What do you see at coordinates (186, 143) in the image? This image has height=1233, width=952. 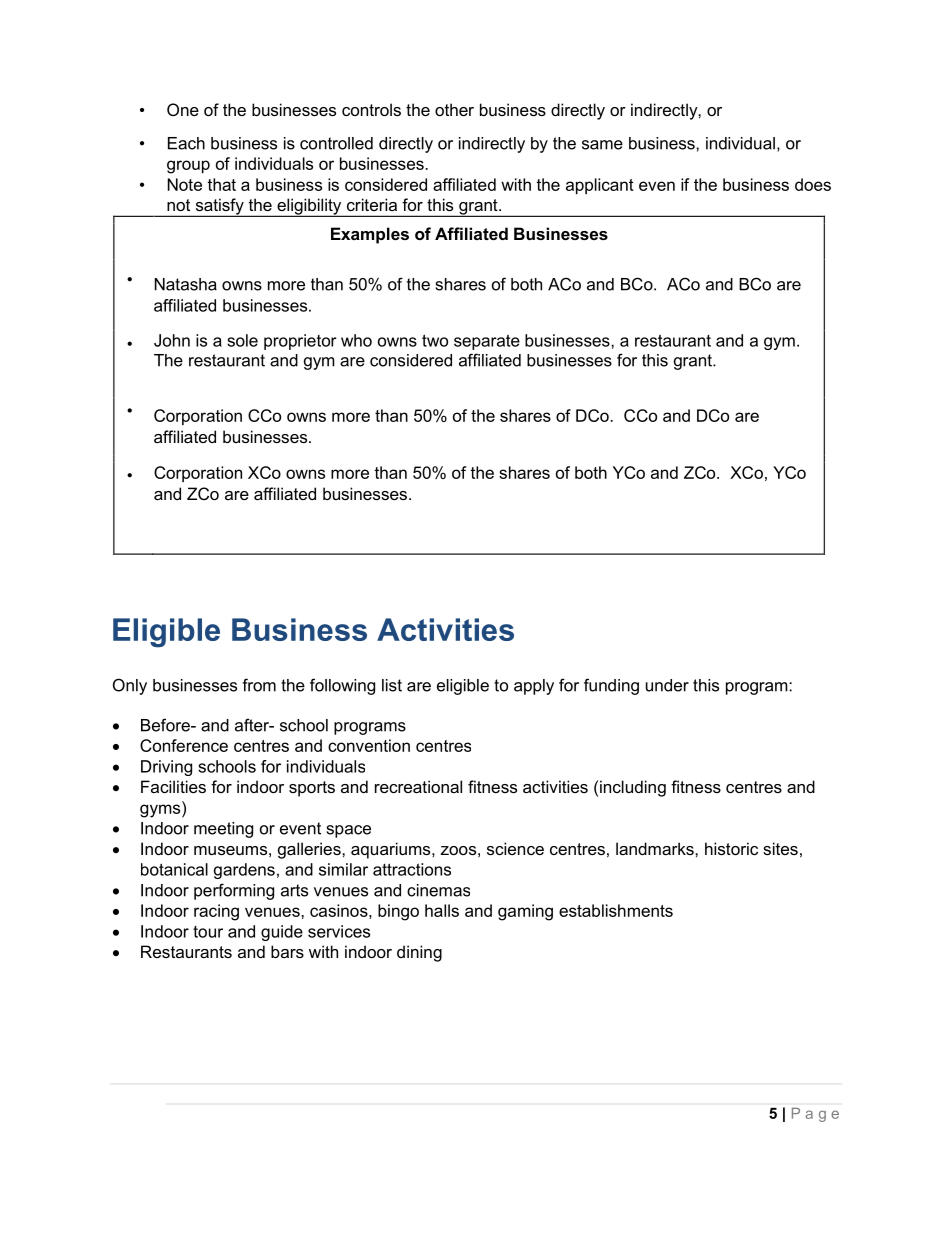 I see `Each` at bounding box center [186, 143].
